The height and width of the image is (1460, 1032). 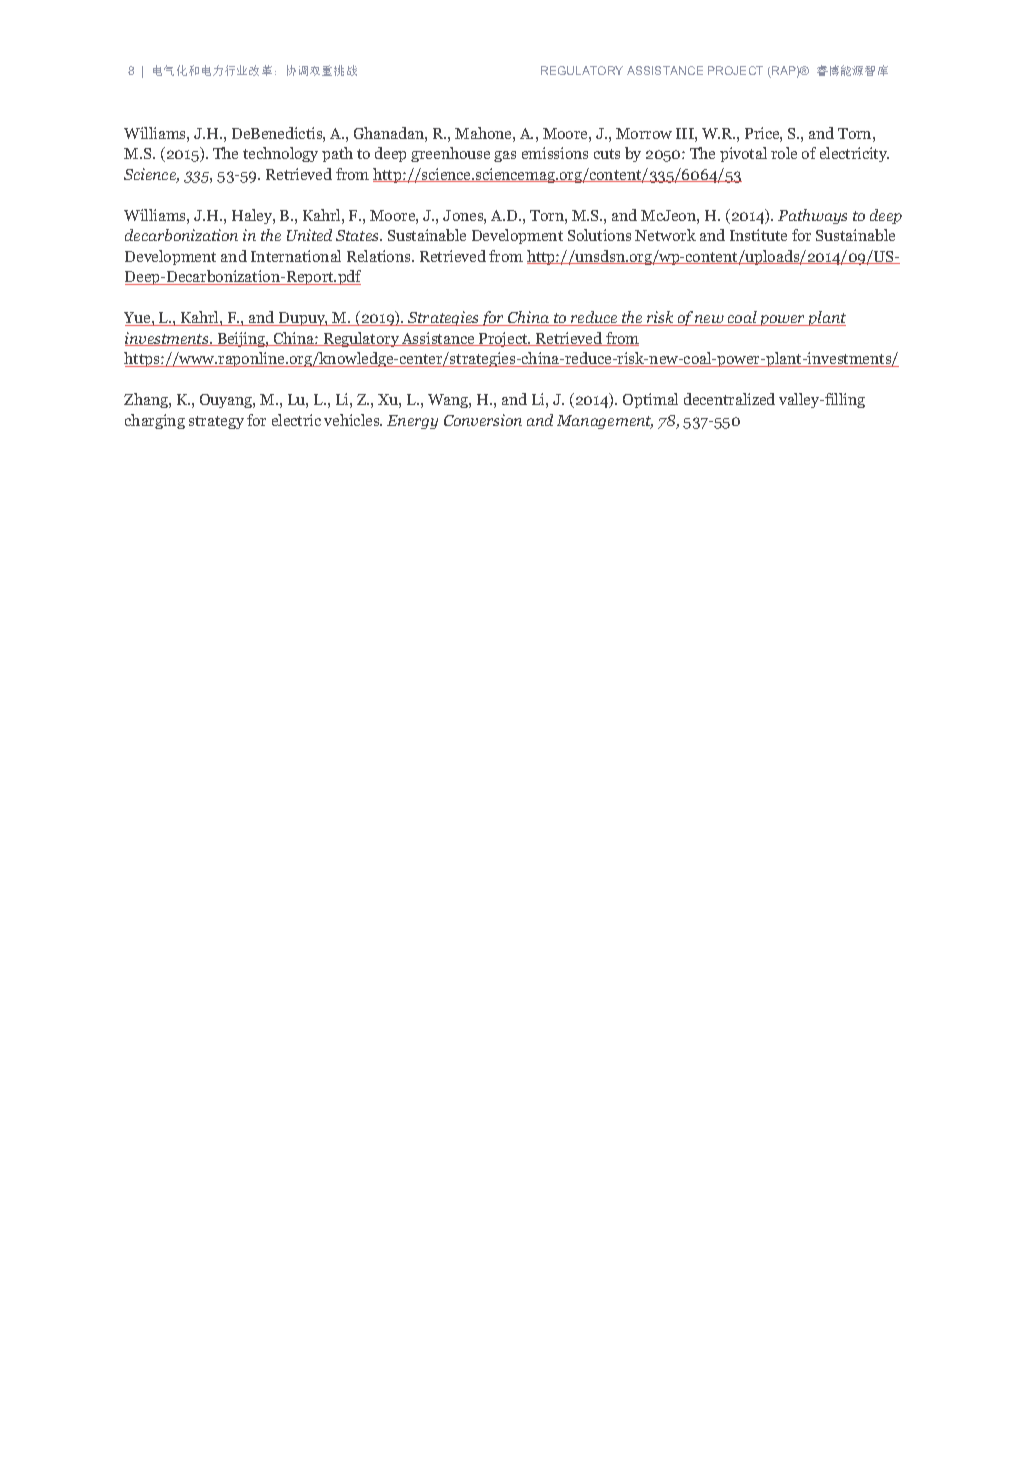 I want to click on Optimal, so click(x=650, y=400).
